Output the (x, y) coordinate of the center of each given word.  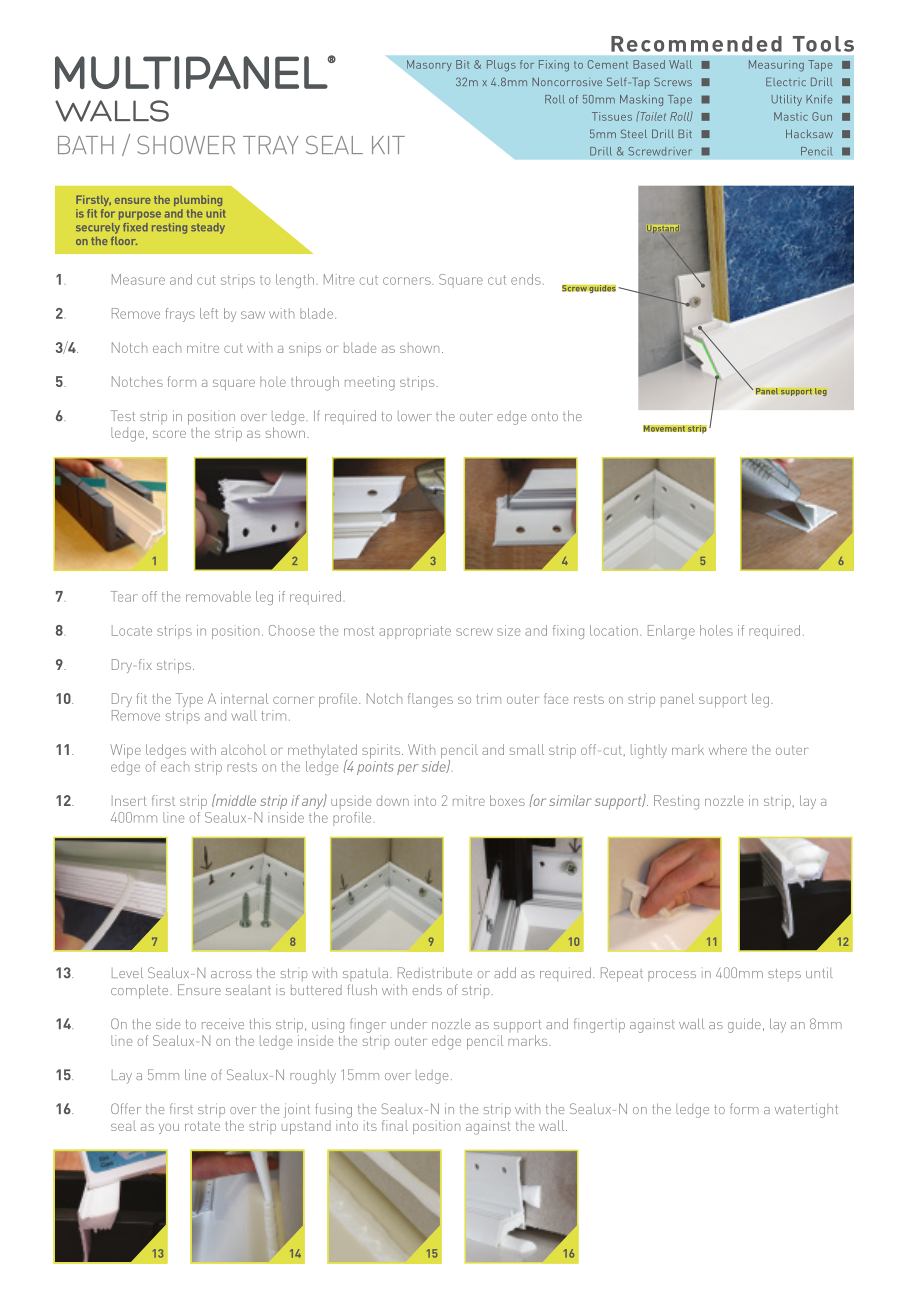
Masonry (429, 65)
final (395, 1125)
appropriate (415, 632)
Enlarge (671, 632)
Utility (787, 100)
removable (218, 596)
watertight (806, 1110)
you (169, 1129)
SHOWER (186, 145)
